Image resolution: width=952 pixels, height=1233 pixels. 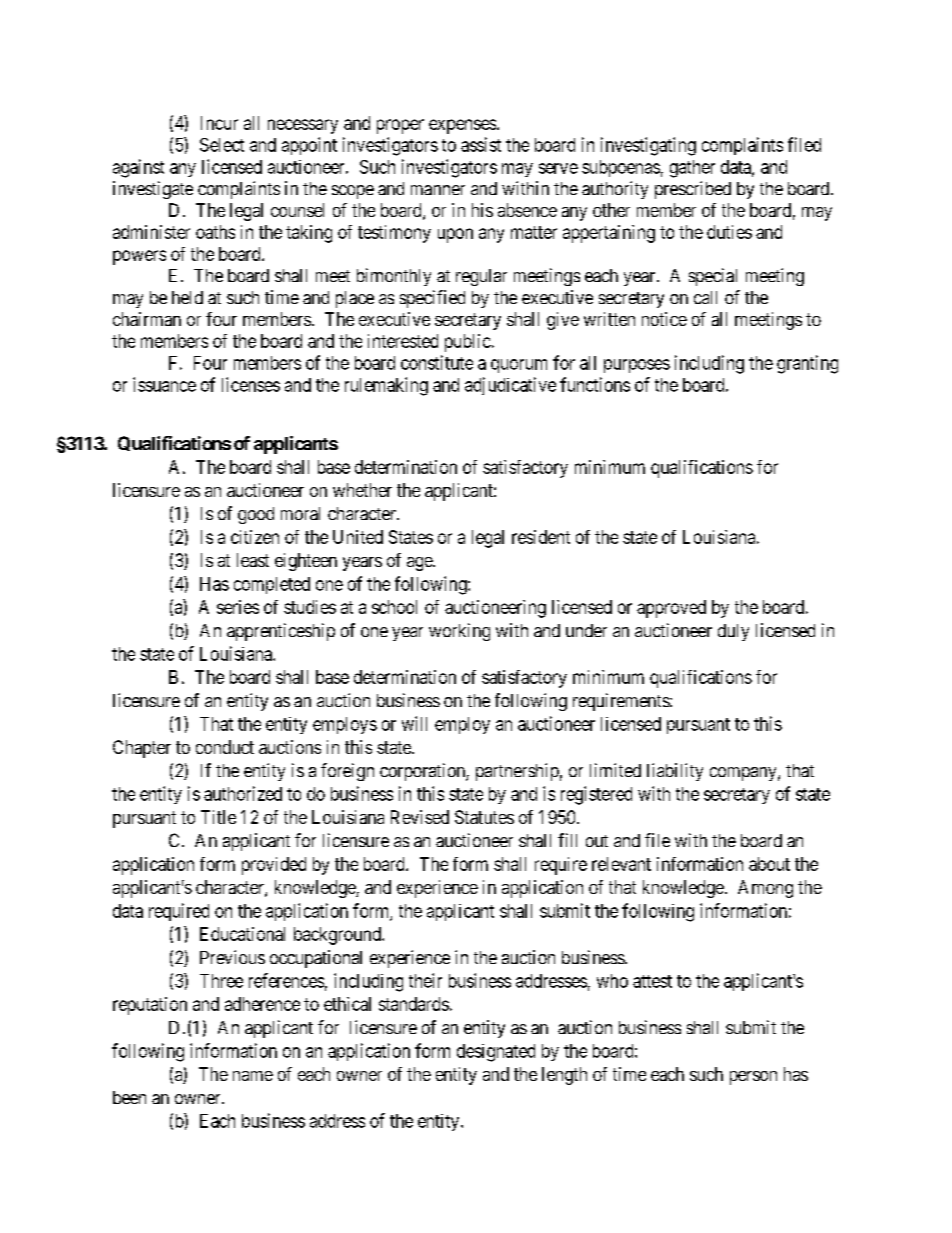 What do you see at coordinates (481, 144) in the screenshot?
I see `assist` at bounding box center [481, 144].
